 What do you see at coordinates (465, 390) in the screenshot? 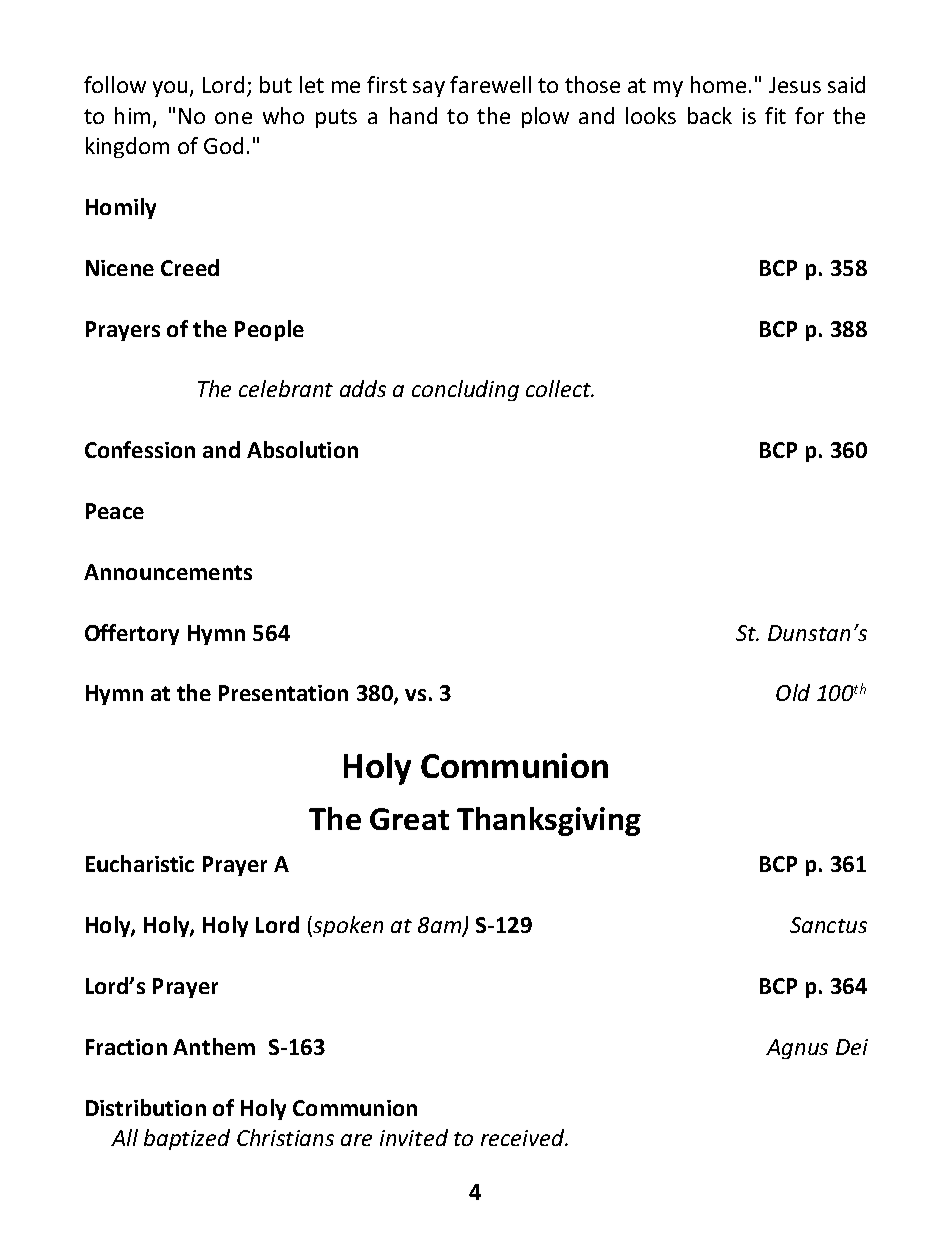
I see `concluding` at bounding box center [465, 390].
